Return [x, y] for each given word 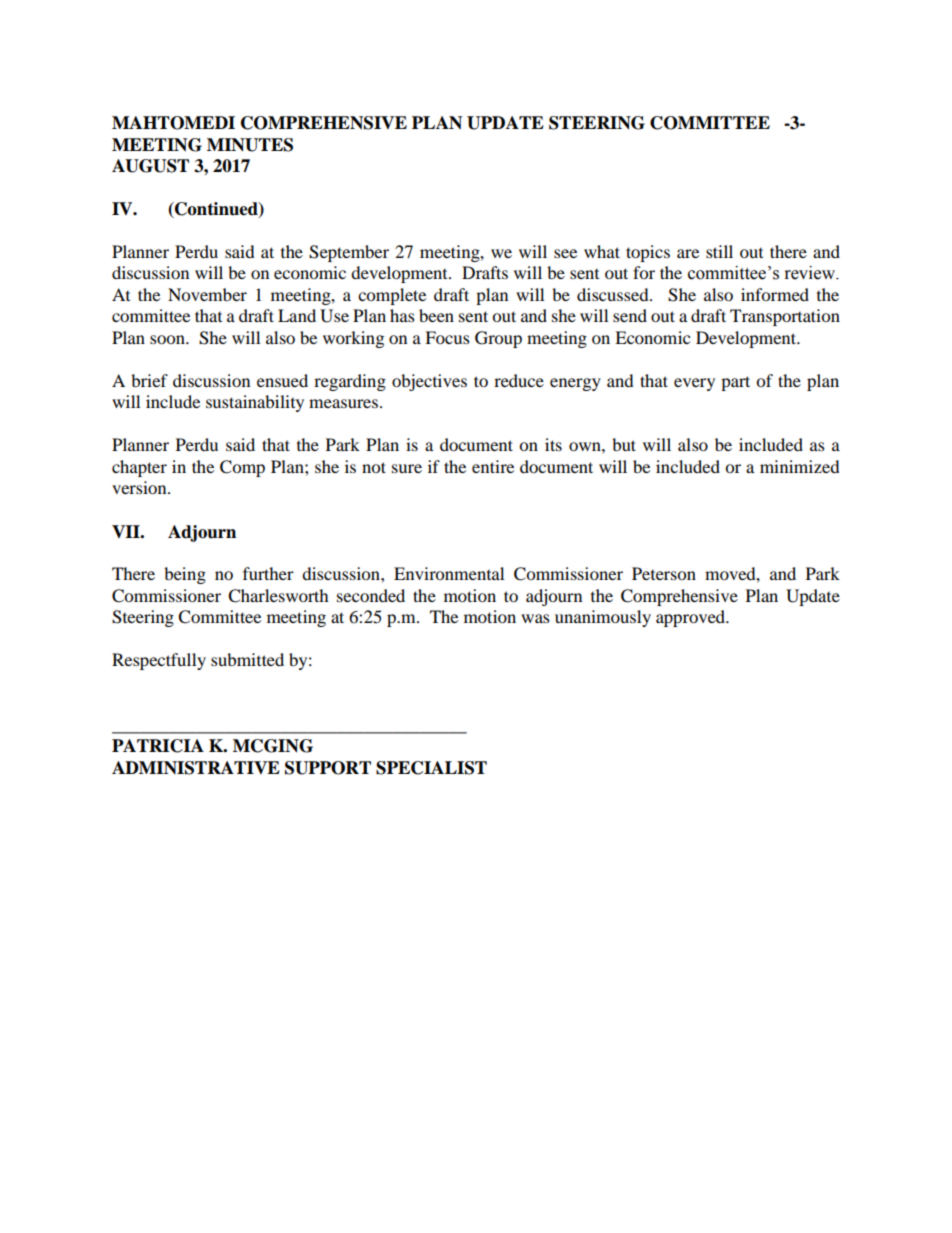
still [719, 251]
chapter [139, 468]
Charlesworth [278, 596]
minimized [800, 466]
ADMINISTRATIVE [196, 768]
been [436, 315]
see [565, 253]
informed [775, 294]
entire [493, 466]
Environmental [449, 573]
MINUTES [250, 145]
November [207, 294]
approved [692, 618]
